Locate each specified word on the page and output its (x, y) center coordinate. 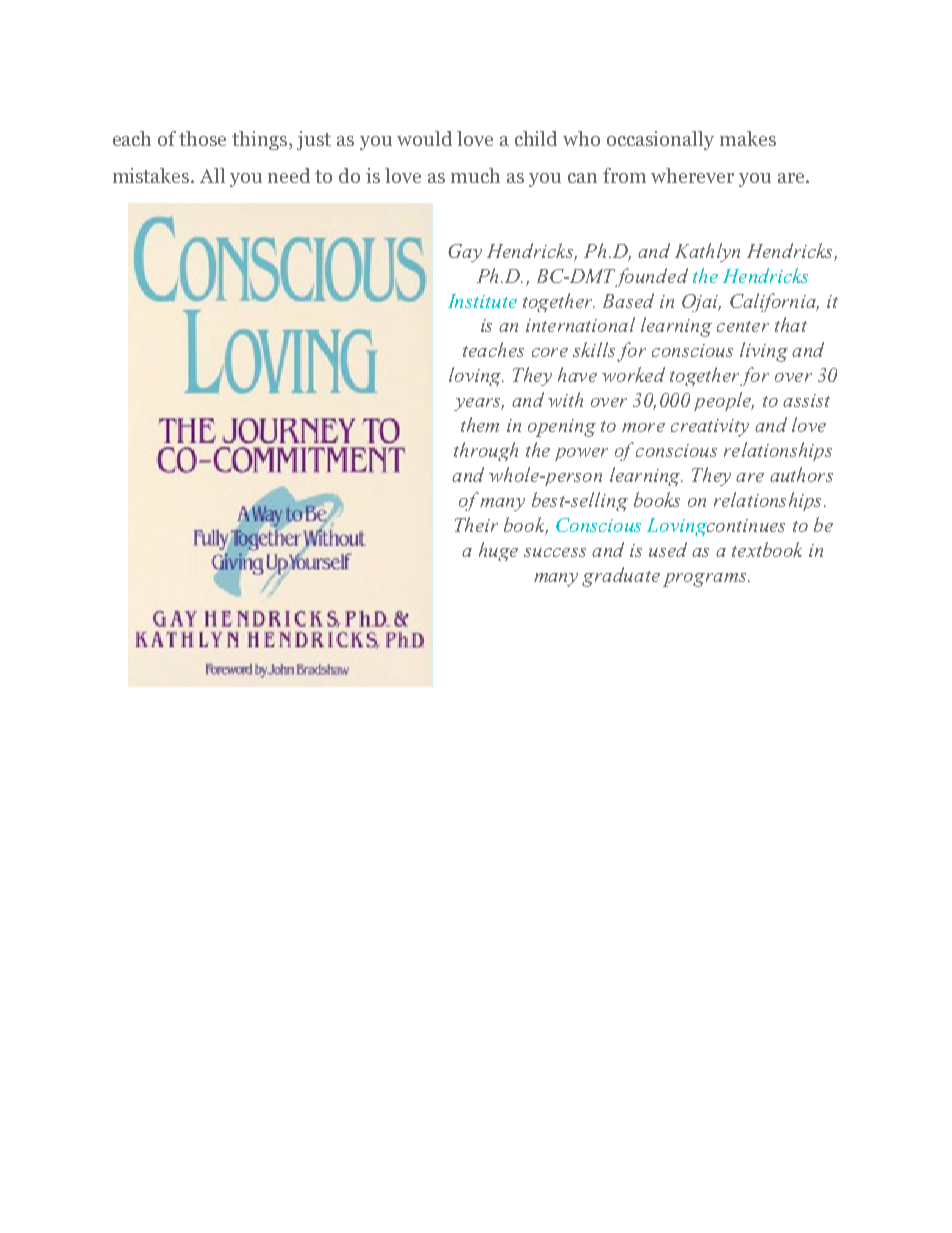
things (261, 140)
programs (706, 580)
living (764, 352)
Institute (482, 301)
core (550, 352)
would (424, 138)
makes (748, 138)
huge (498, 551)
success (555, 552)
